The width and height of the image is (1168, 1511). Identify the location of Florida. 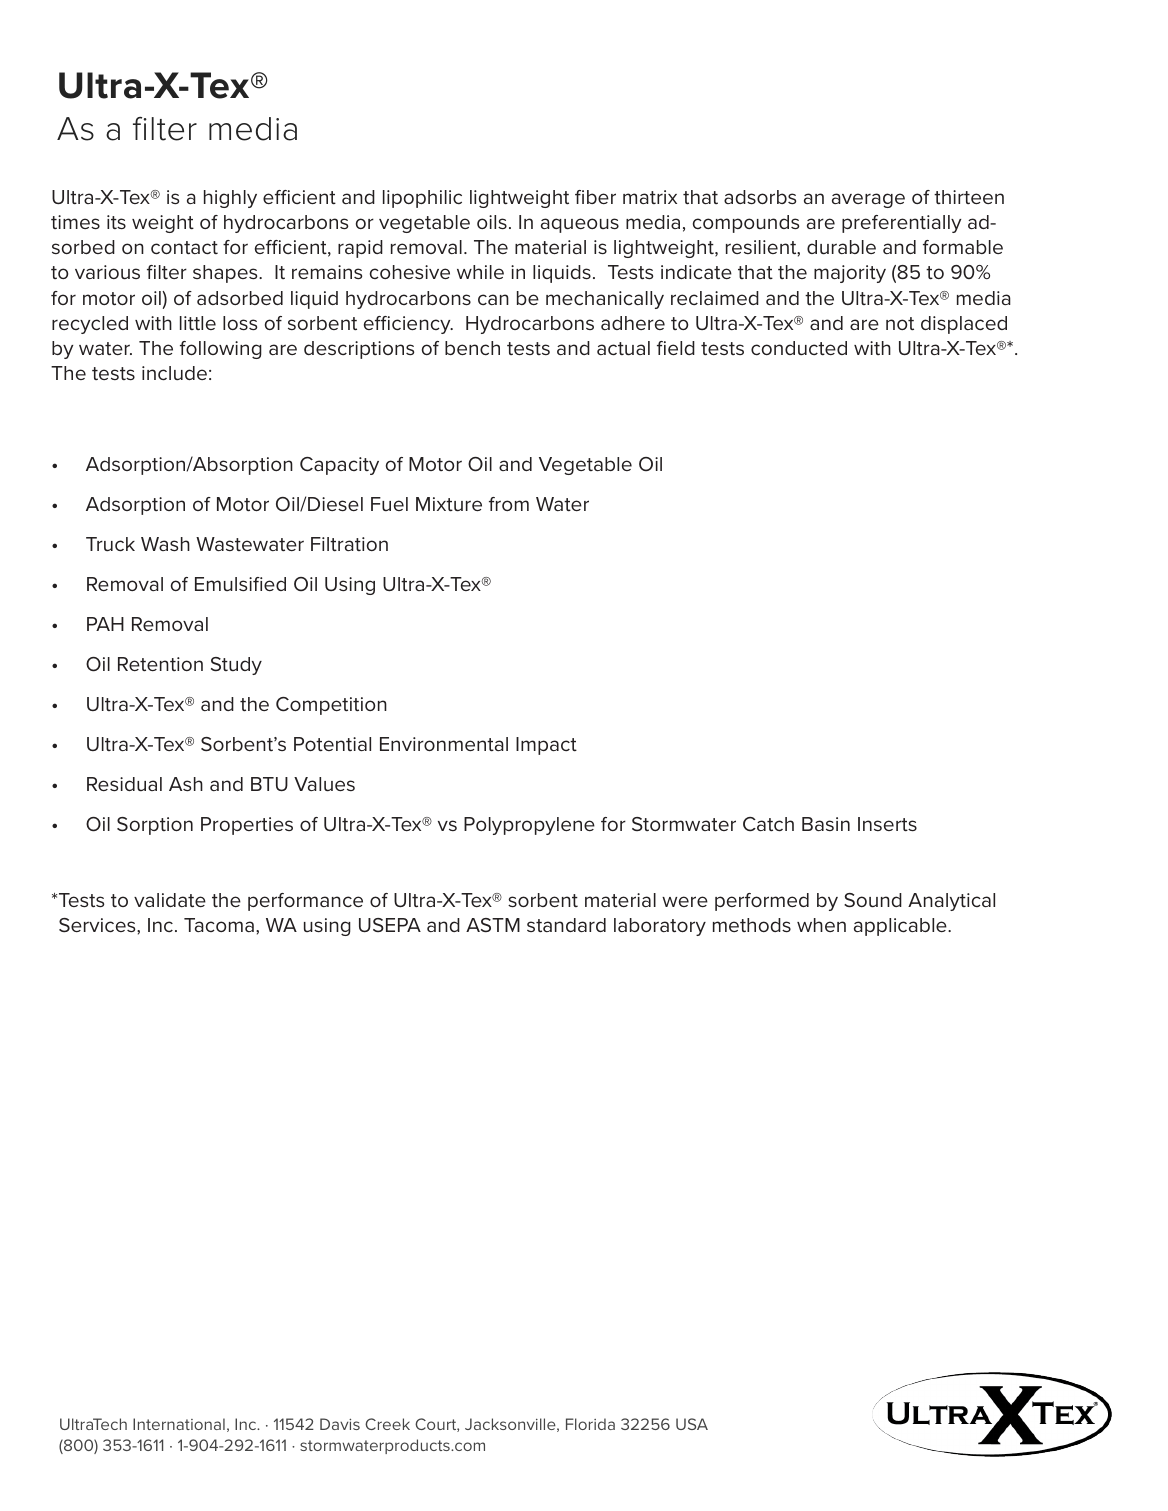
(590, 1424).
